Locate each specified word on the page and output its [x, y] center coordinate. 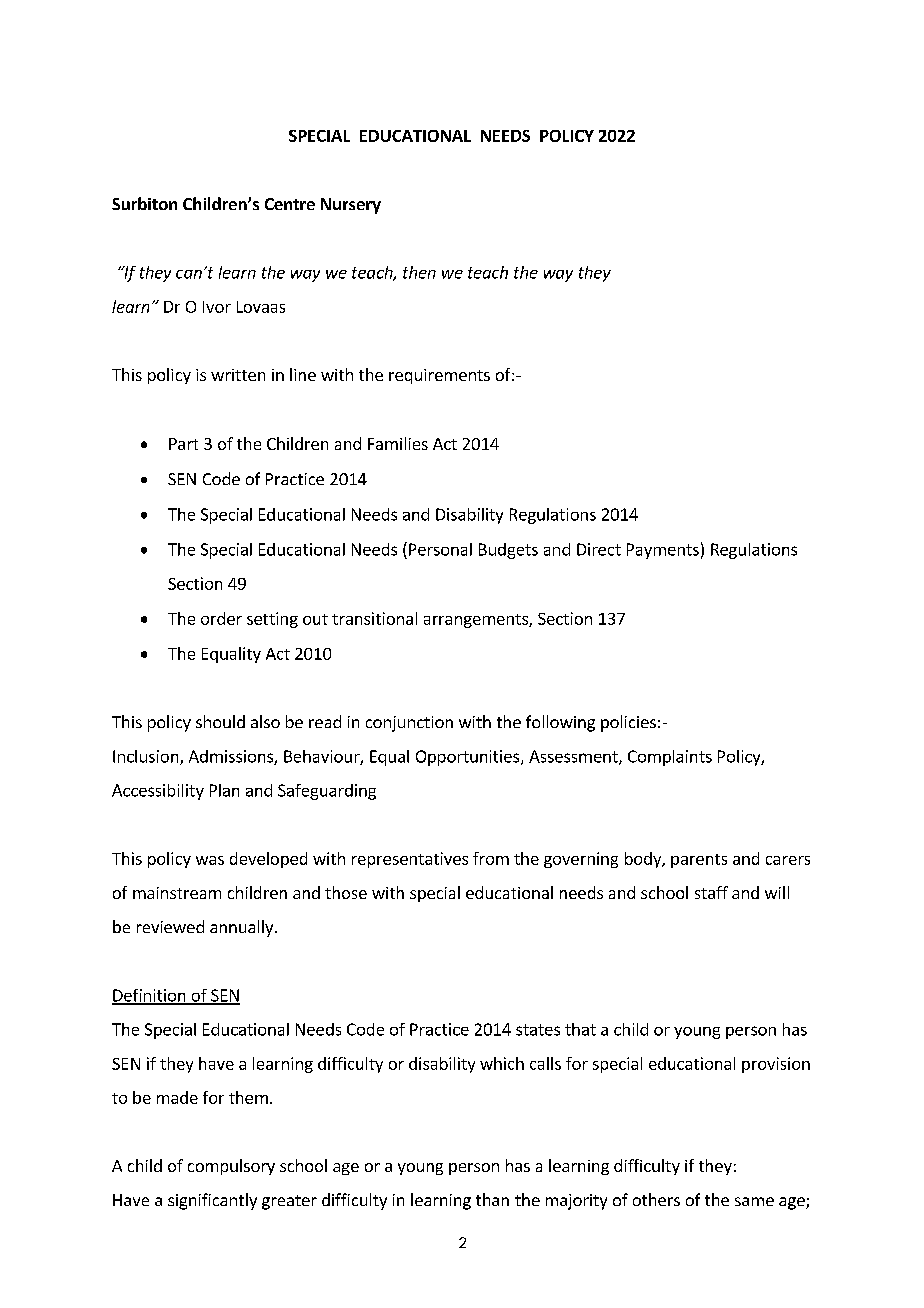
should [220, 721]
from [491, 858]
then [419, 272]
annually [243, 928]
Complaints [670, 758]
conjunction [409, 724]
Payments [663, 551]
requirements [439, 376]
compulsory [231, 1167]
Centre [290, 204]
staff [711, 892]
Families [398, 443]
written [238, 375]
